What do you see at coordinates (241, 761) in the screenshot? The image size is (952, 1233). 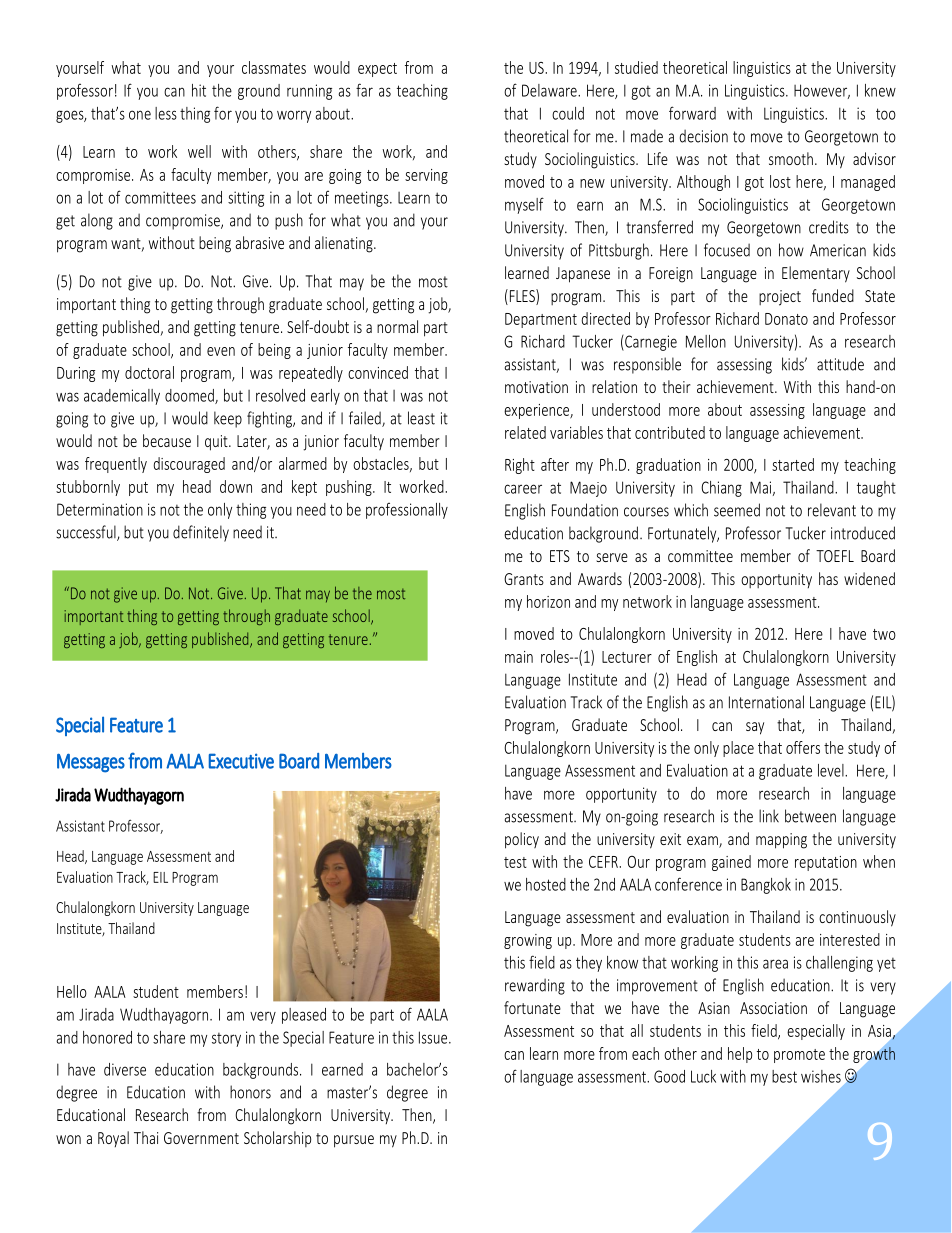 I see `Executive` at bounding box center [241, 761].
